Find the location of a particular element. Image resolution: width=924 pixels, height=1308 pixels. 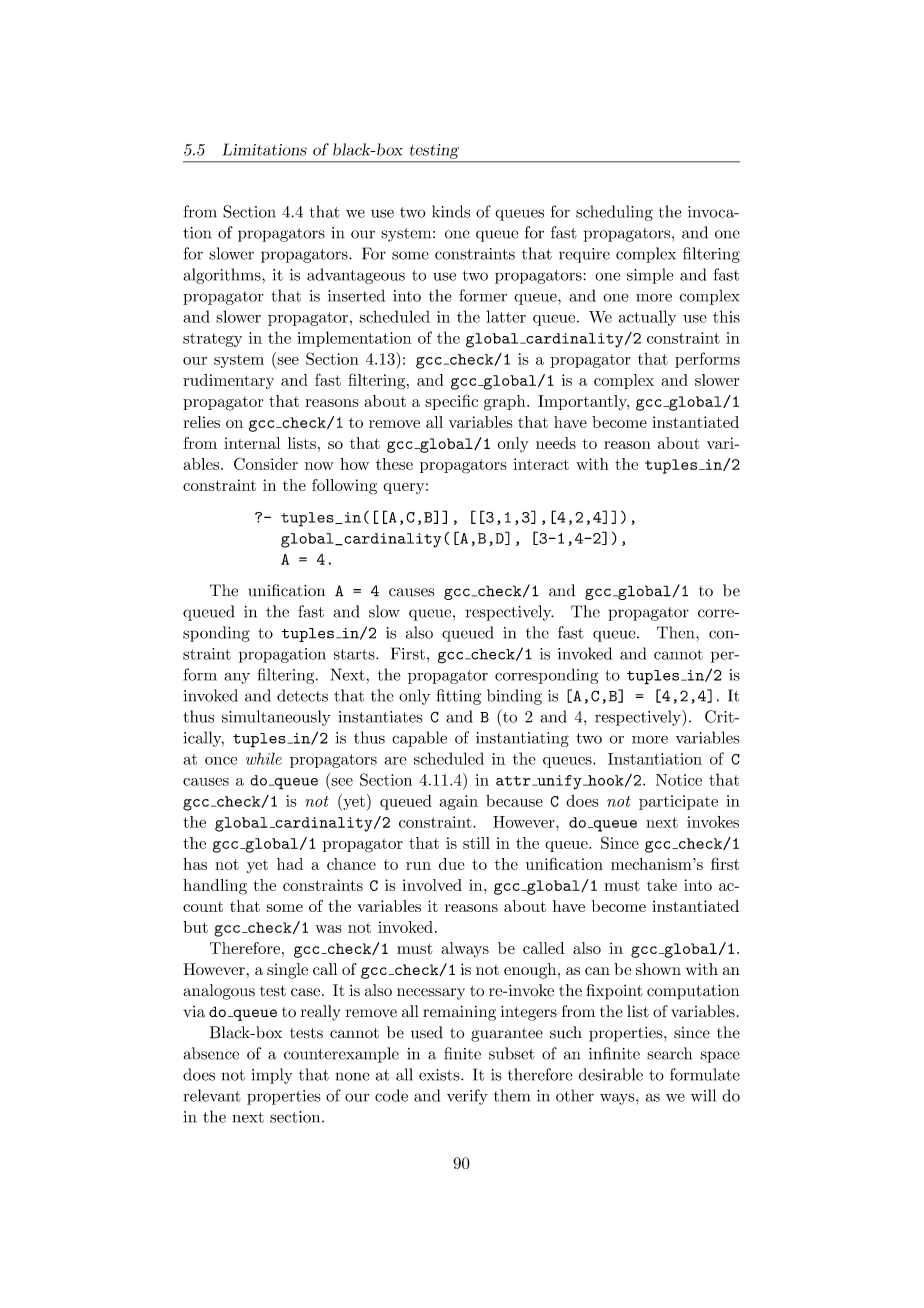

detects is located at coordinates (302, 695).
